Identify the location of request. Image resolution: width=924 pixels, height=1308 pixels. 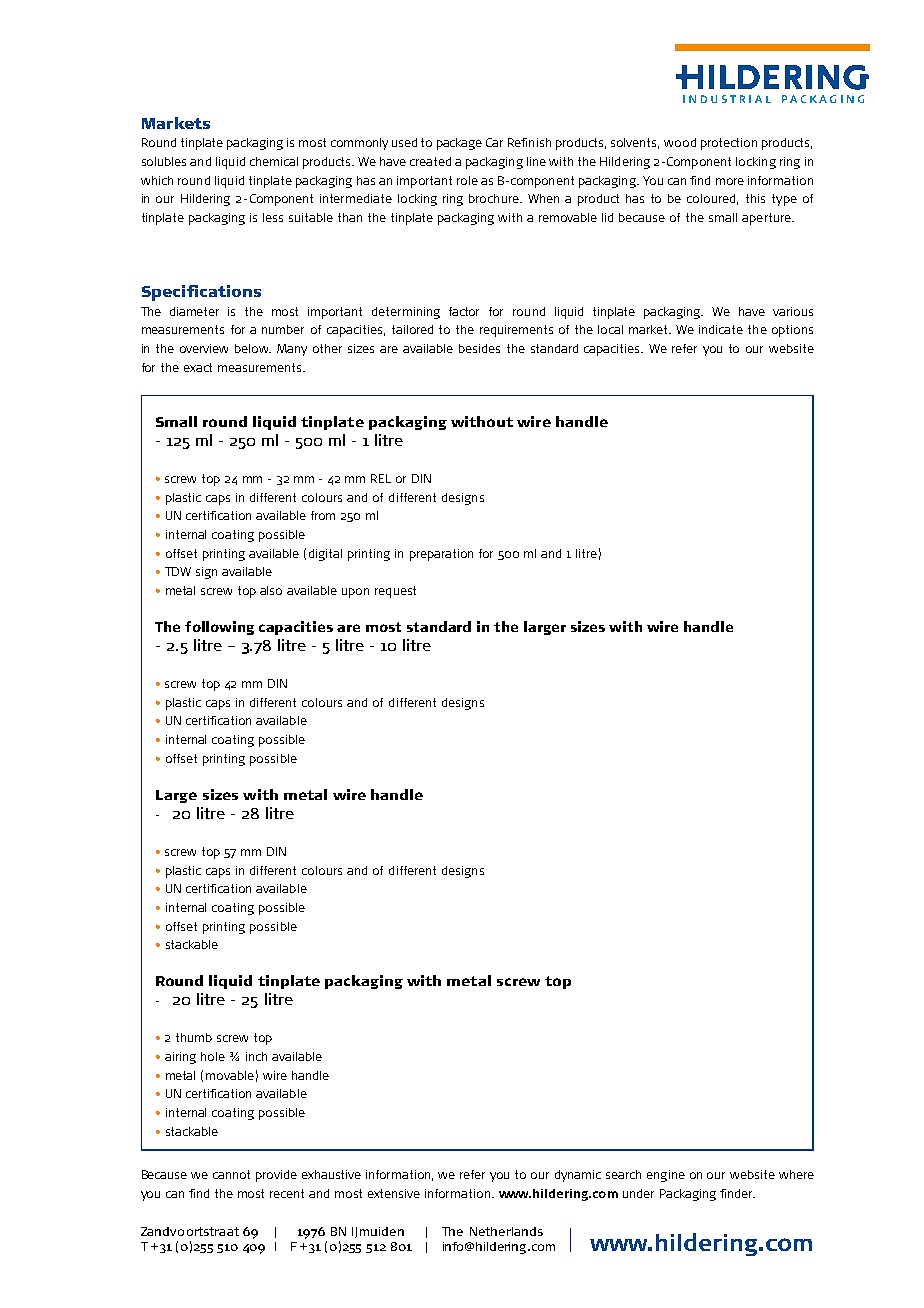
(395, 592).
